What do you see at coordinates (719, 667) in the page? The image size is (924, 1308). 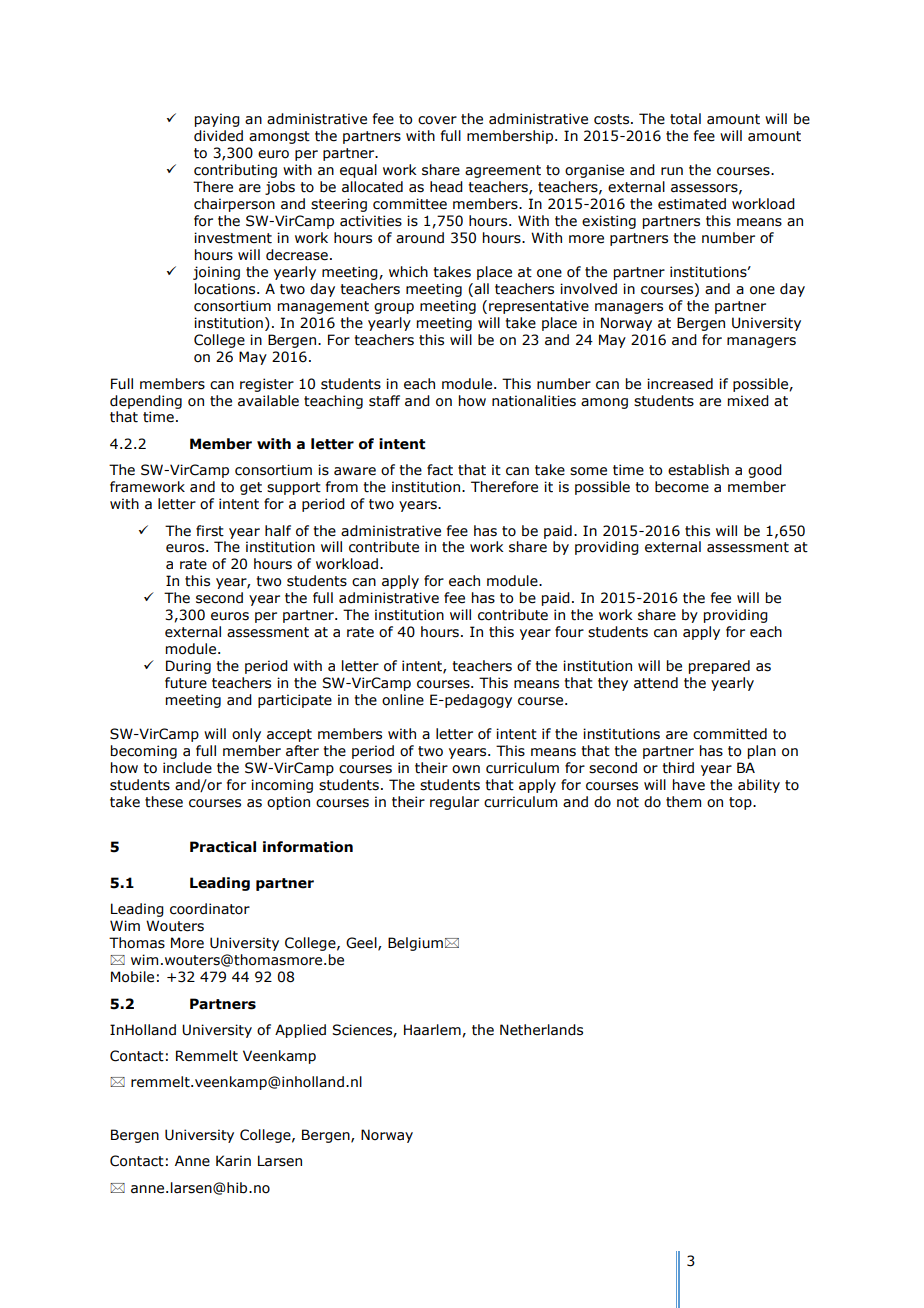 I see `prepared` at bounding box center [719, 667].
